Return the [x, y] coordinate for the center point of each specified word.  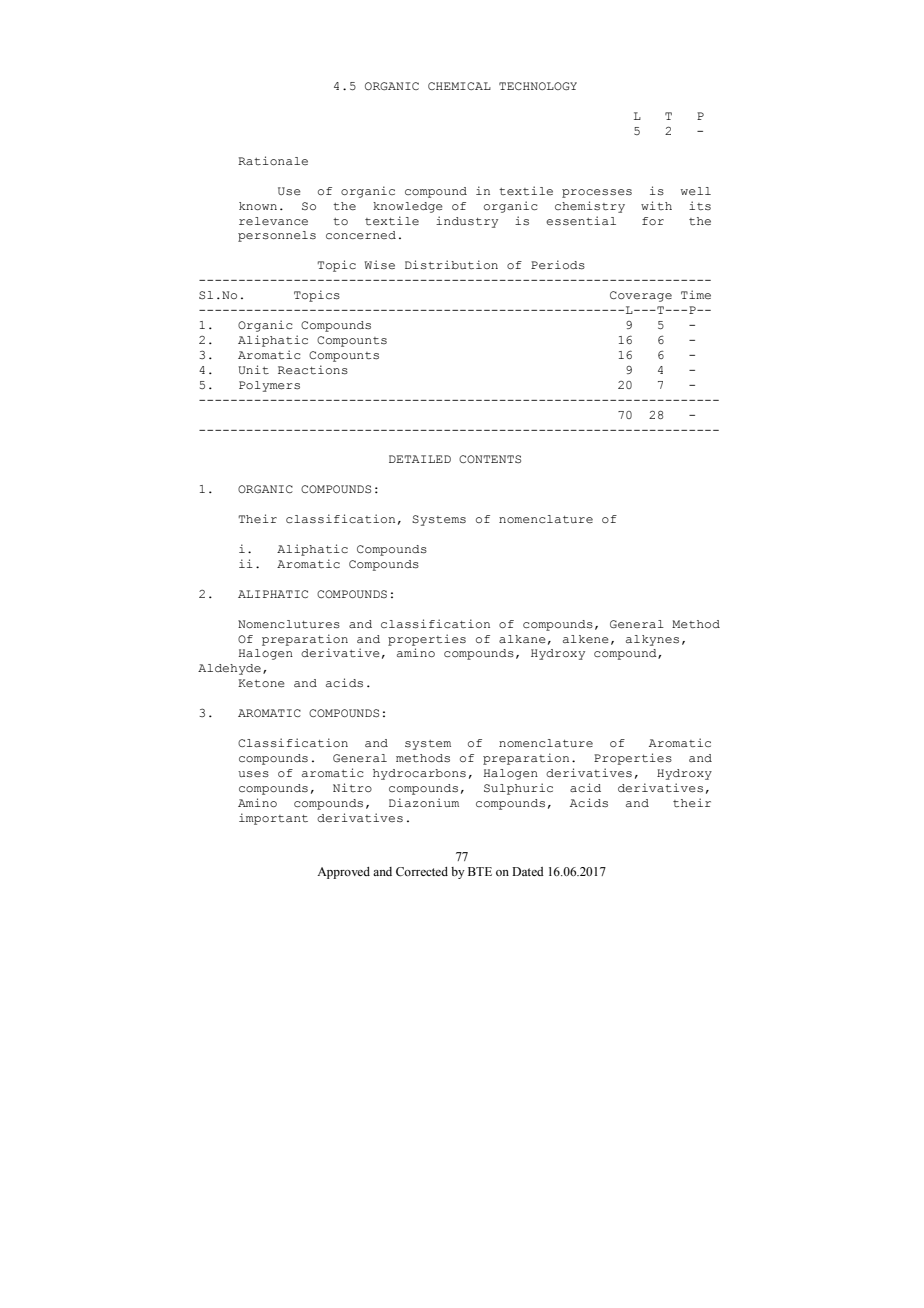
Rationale [273, 160]
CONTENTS [490, 459]
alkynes [652, 640]
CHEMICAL [459, 86]
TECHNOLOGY [538, 86]
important [273, 819]
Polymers [269, 386]
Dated [528, 871]
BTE [480, 871]
